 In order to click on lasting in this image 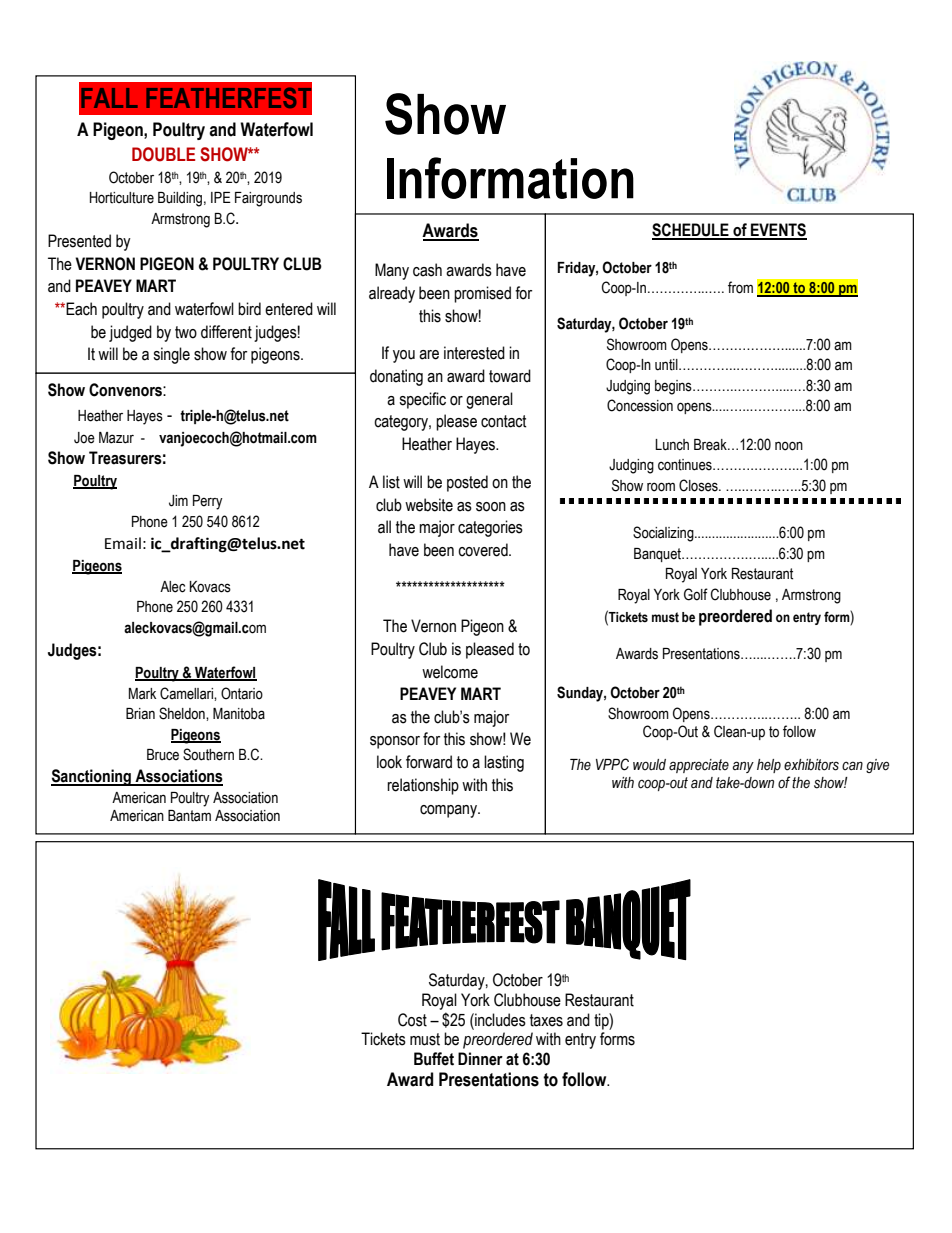, I will do `click(504, 763)`.
